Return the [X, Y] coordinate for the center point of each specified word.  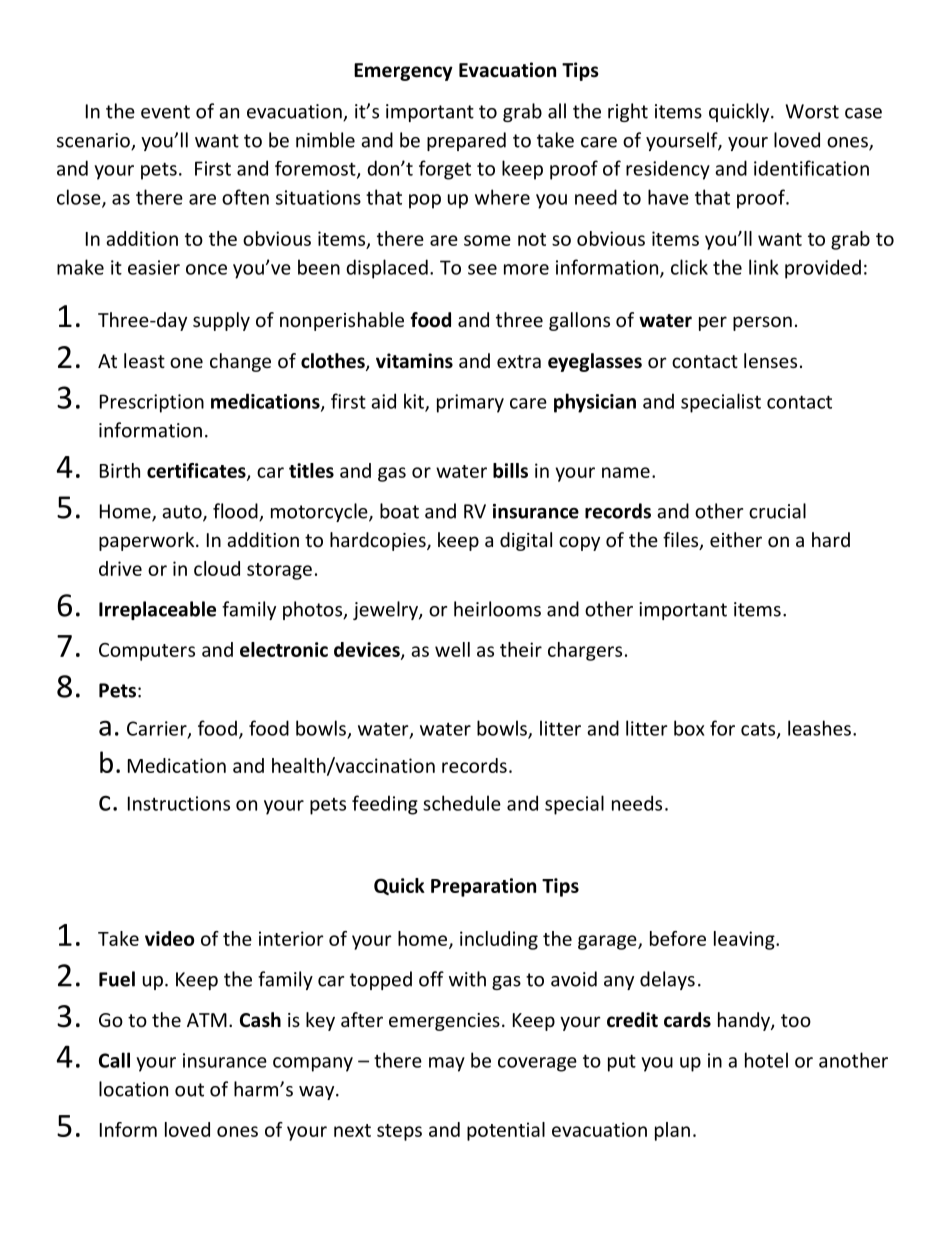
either [736, 539]
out [189, 1090]
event [165, 112]
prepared [466, 141]
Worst [812, 111]
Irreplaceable [157, 610]
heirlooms [497, 609]
